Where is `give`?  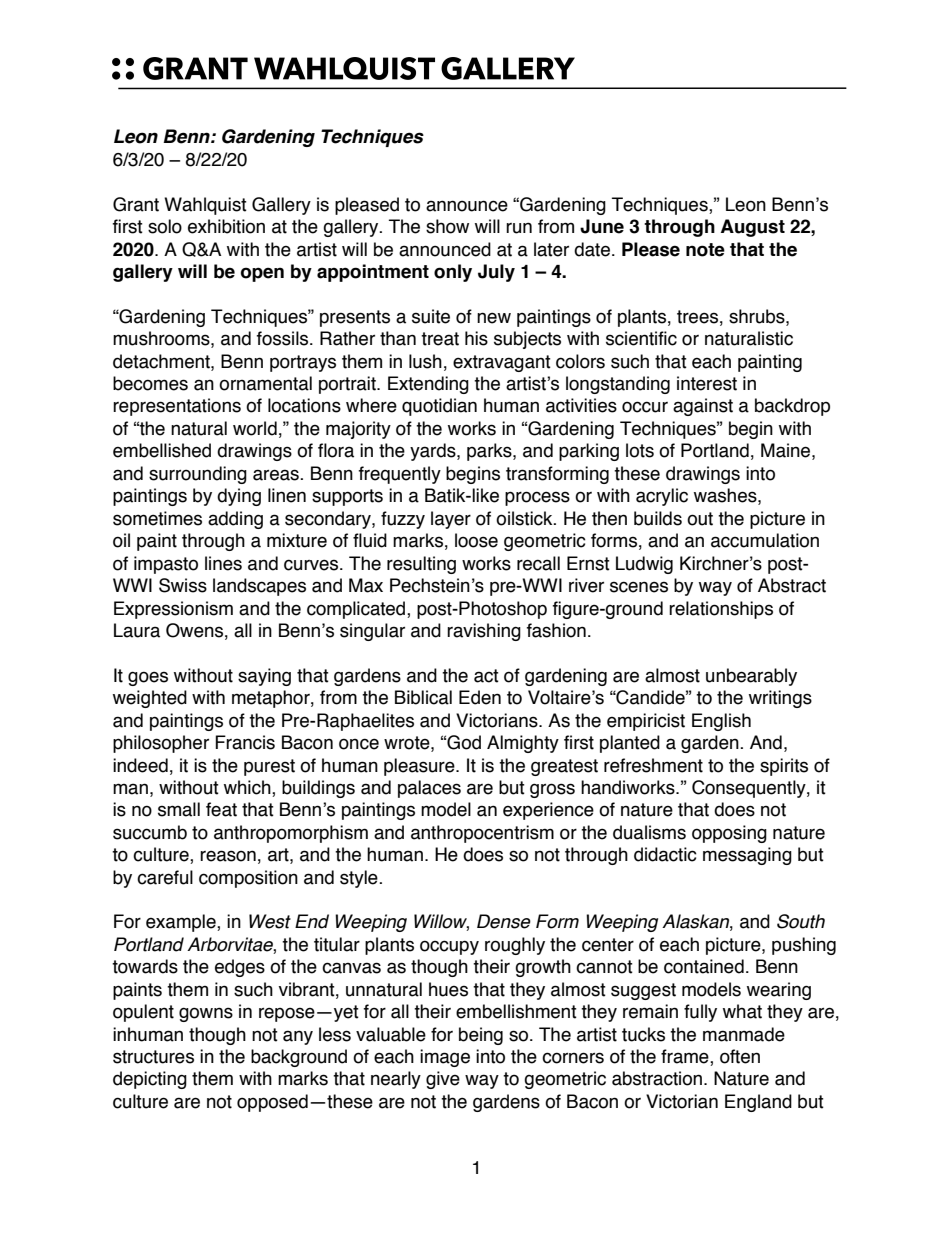 give is located at coordinates (443, 1080).
